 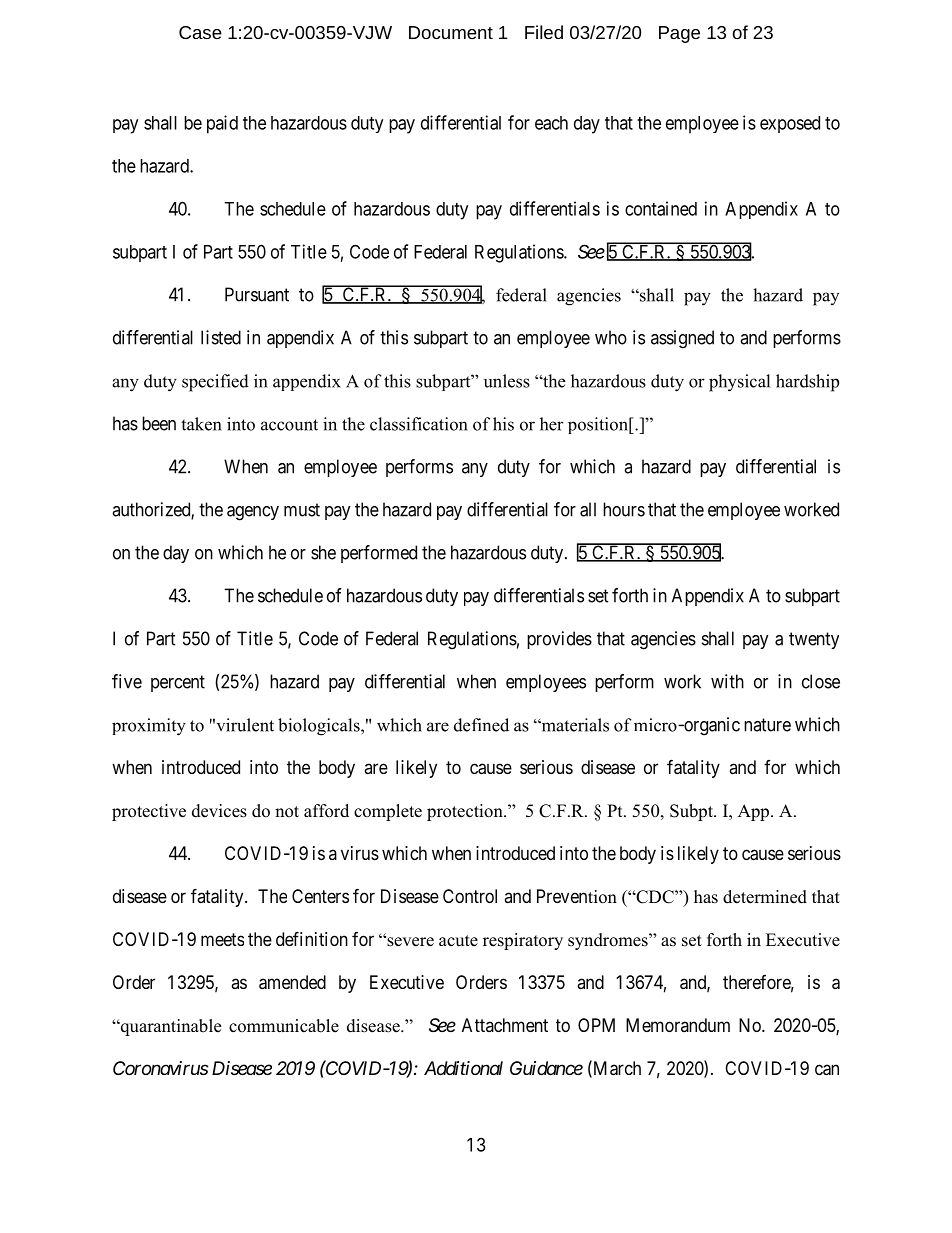 I want to click on communicable, so click(x=284, y=1026).
